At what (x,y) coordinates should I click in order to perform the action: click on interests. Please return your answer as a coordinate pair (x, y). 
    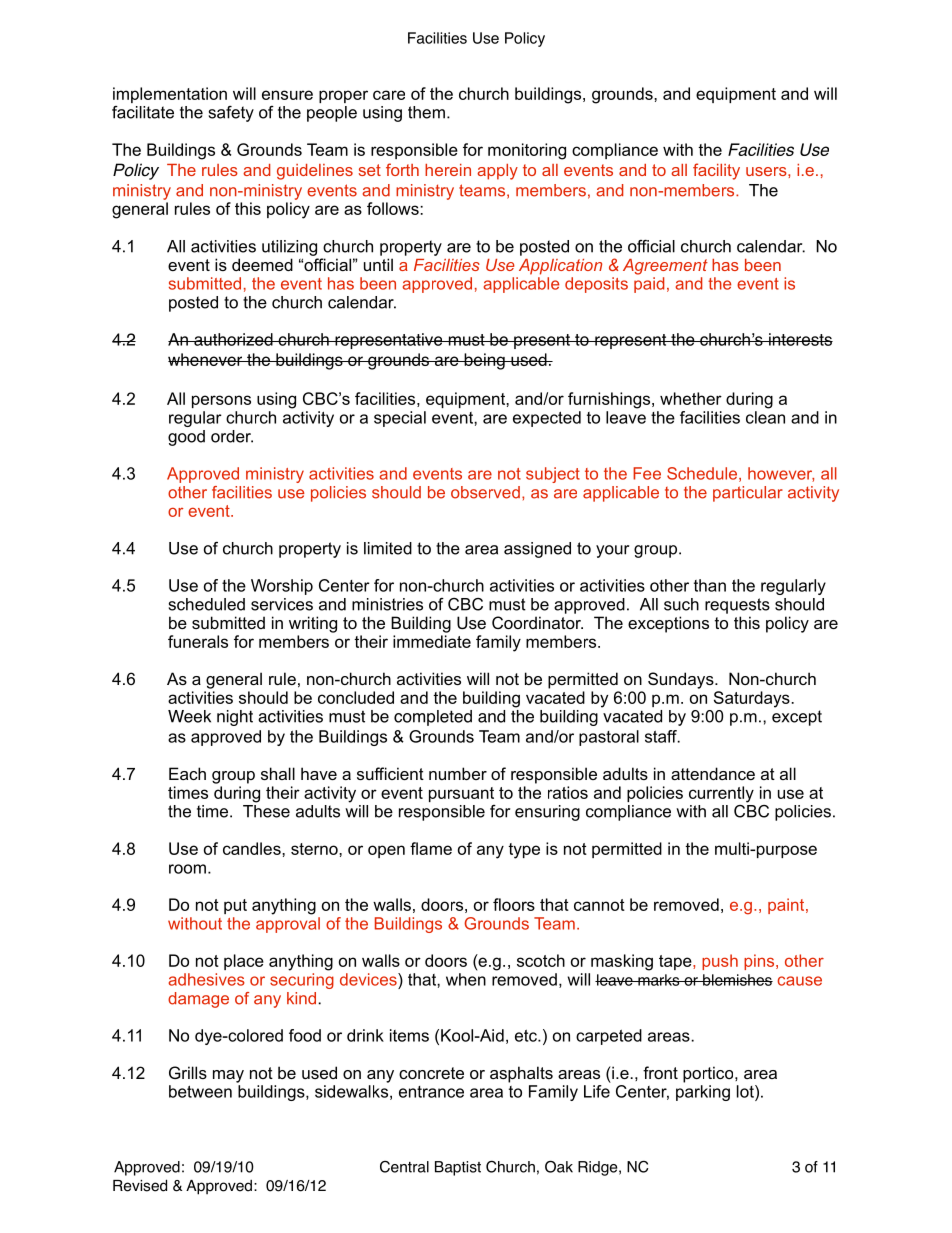
    Looking at the image, I should click on (800, 339).
